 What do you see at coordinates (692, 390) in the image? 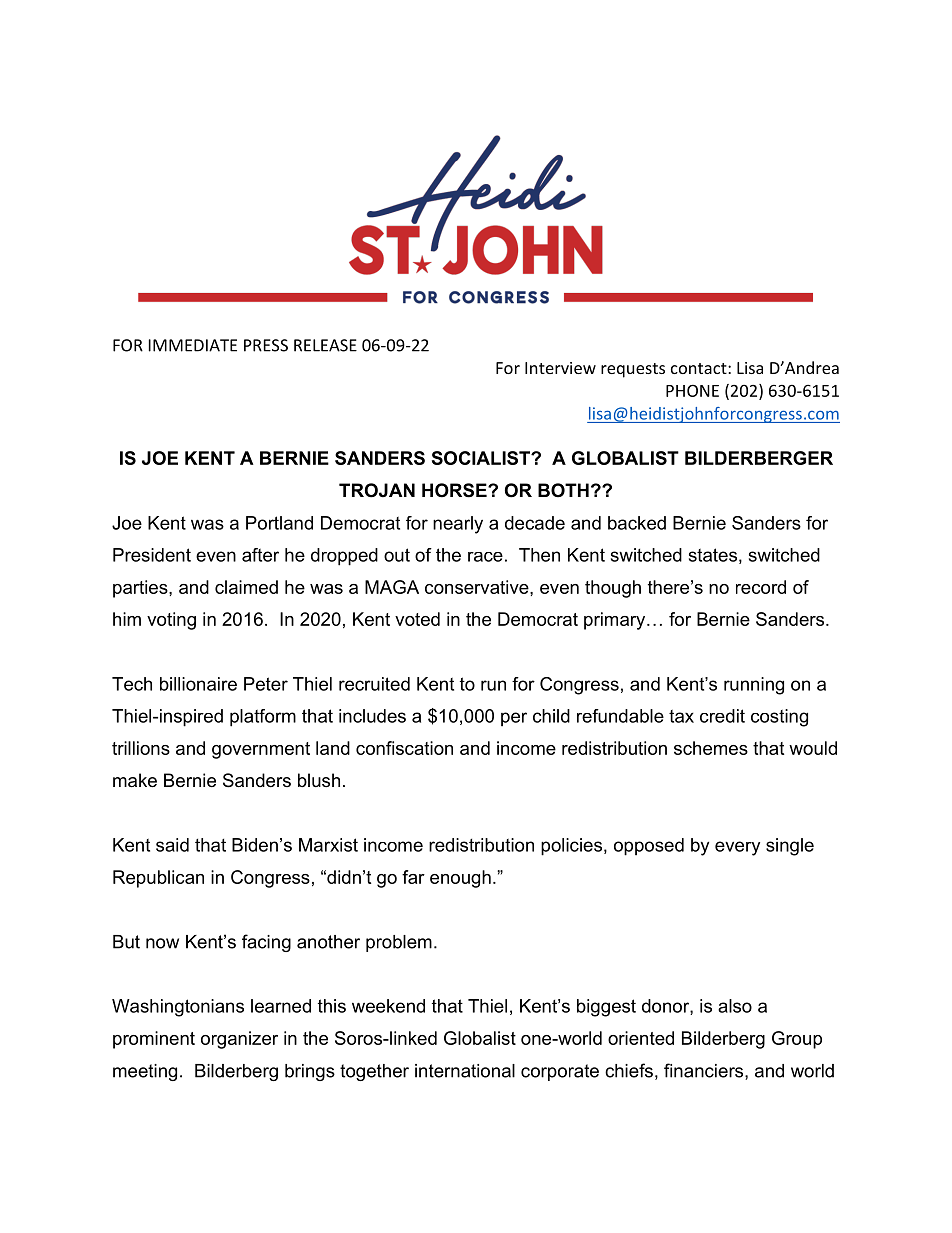
I see `PHONE` at bounding box center [692, 390].
